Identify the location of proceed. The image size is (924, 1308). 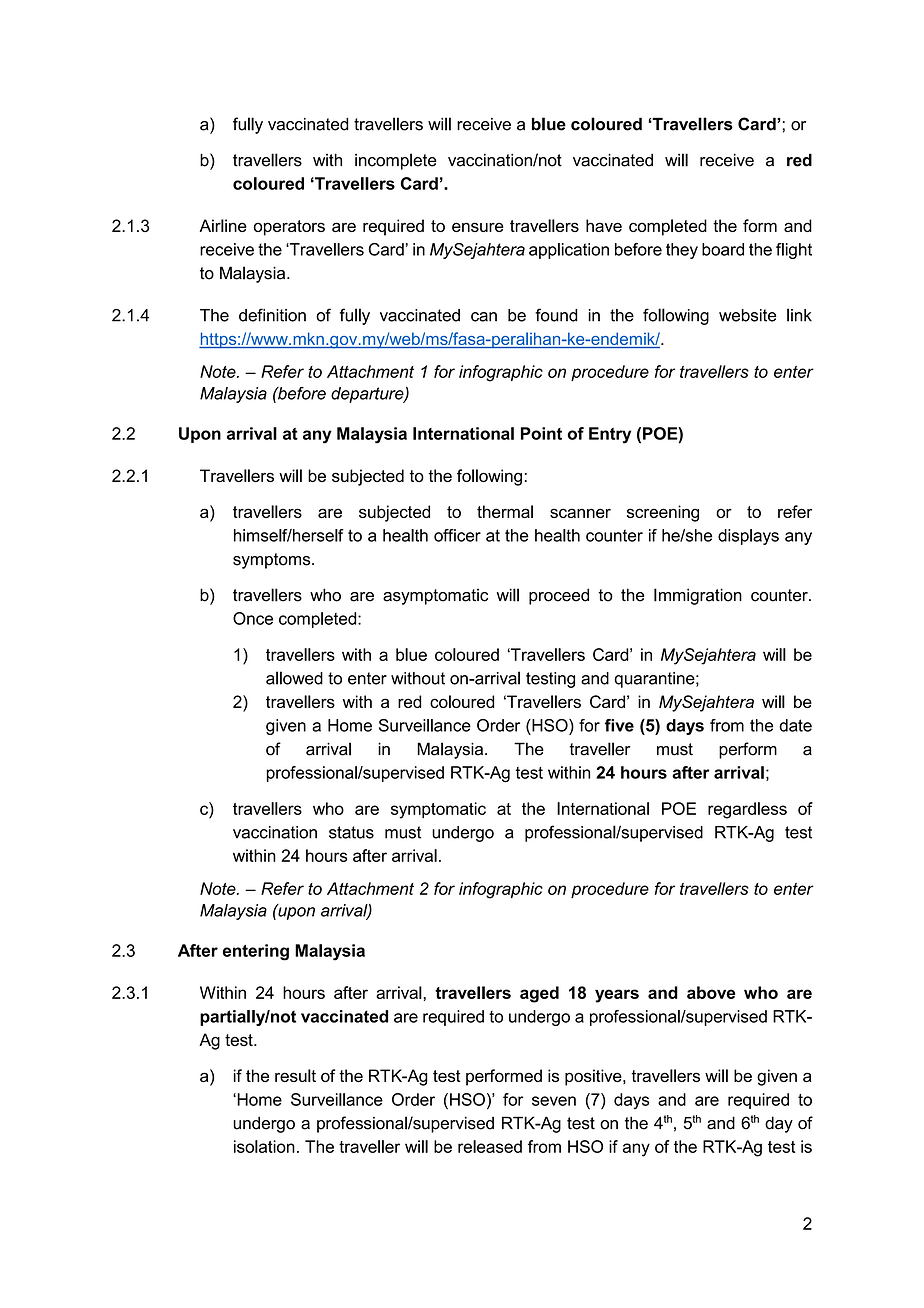
(559, 596).
